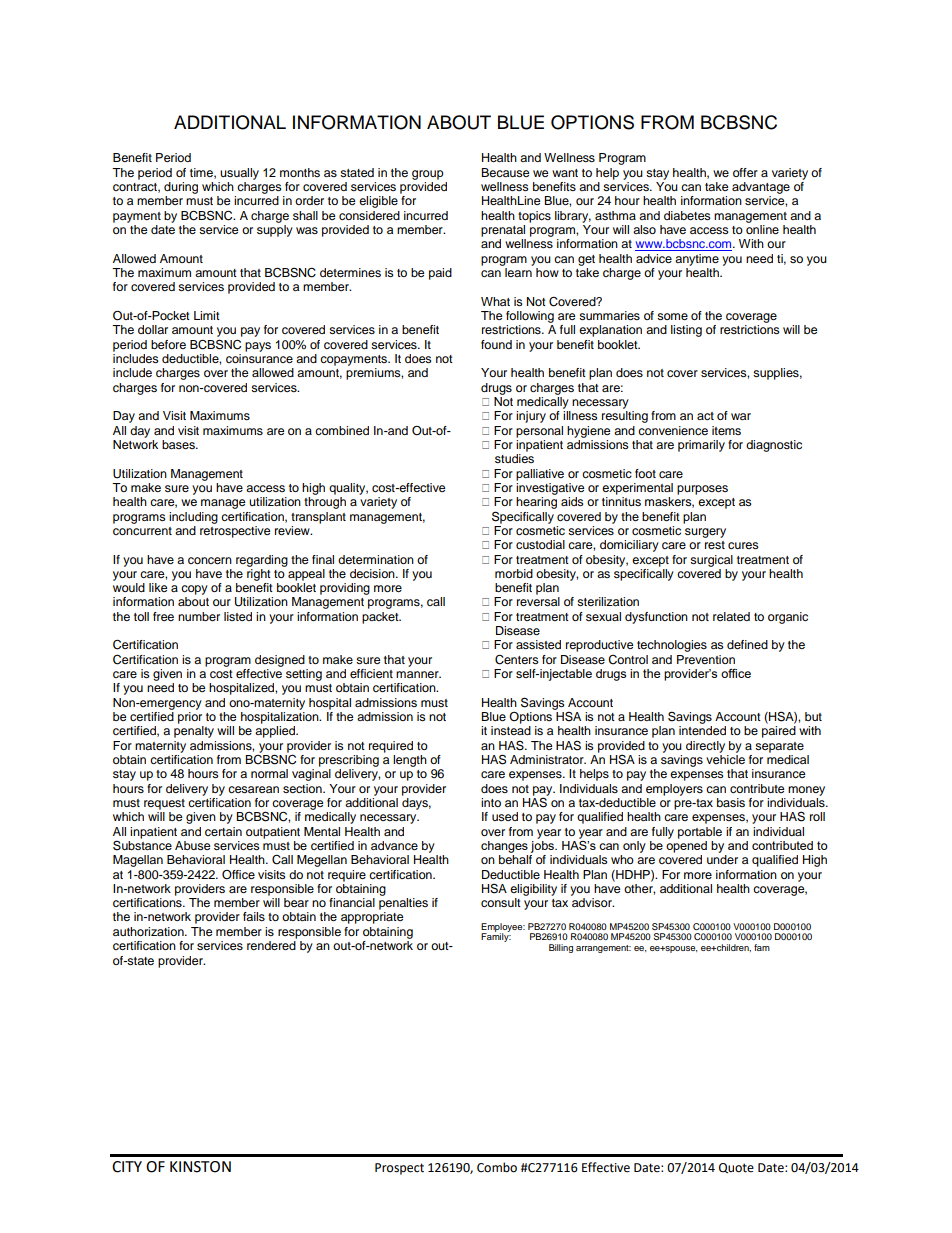  I want to click on during, so click(181, 188).
